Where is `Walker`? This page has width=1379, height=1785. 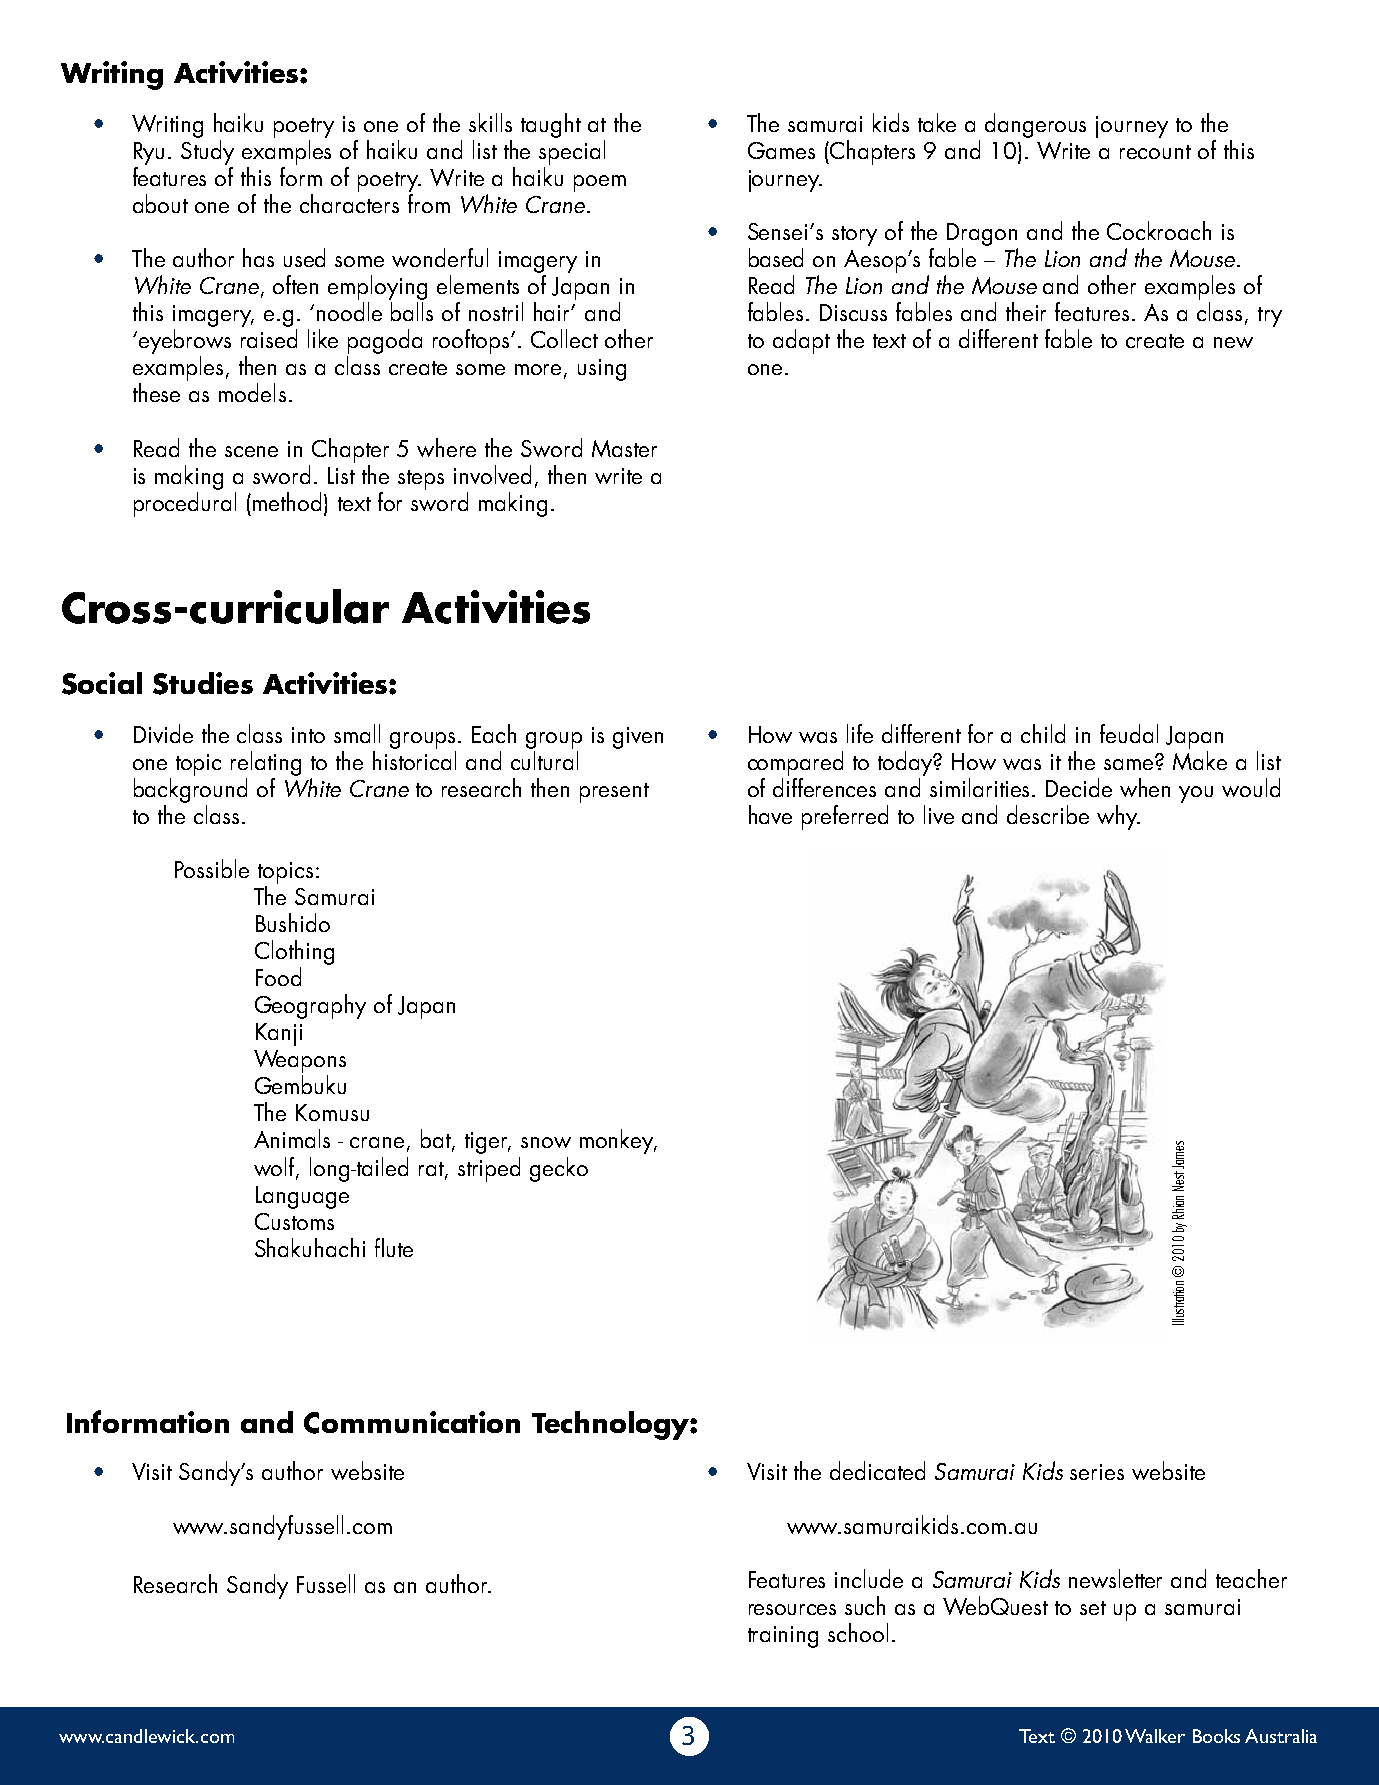
Walker is located at coordinates (1155, 1736).
